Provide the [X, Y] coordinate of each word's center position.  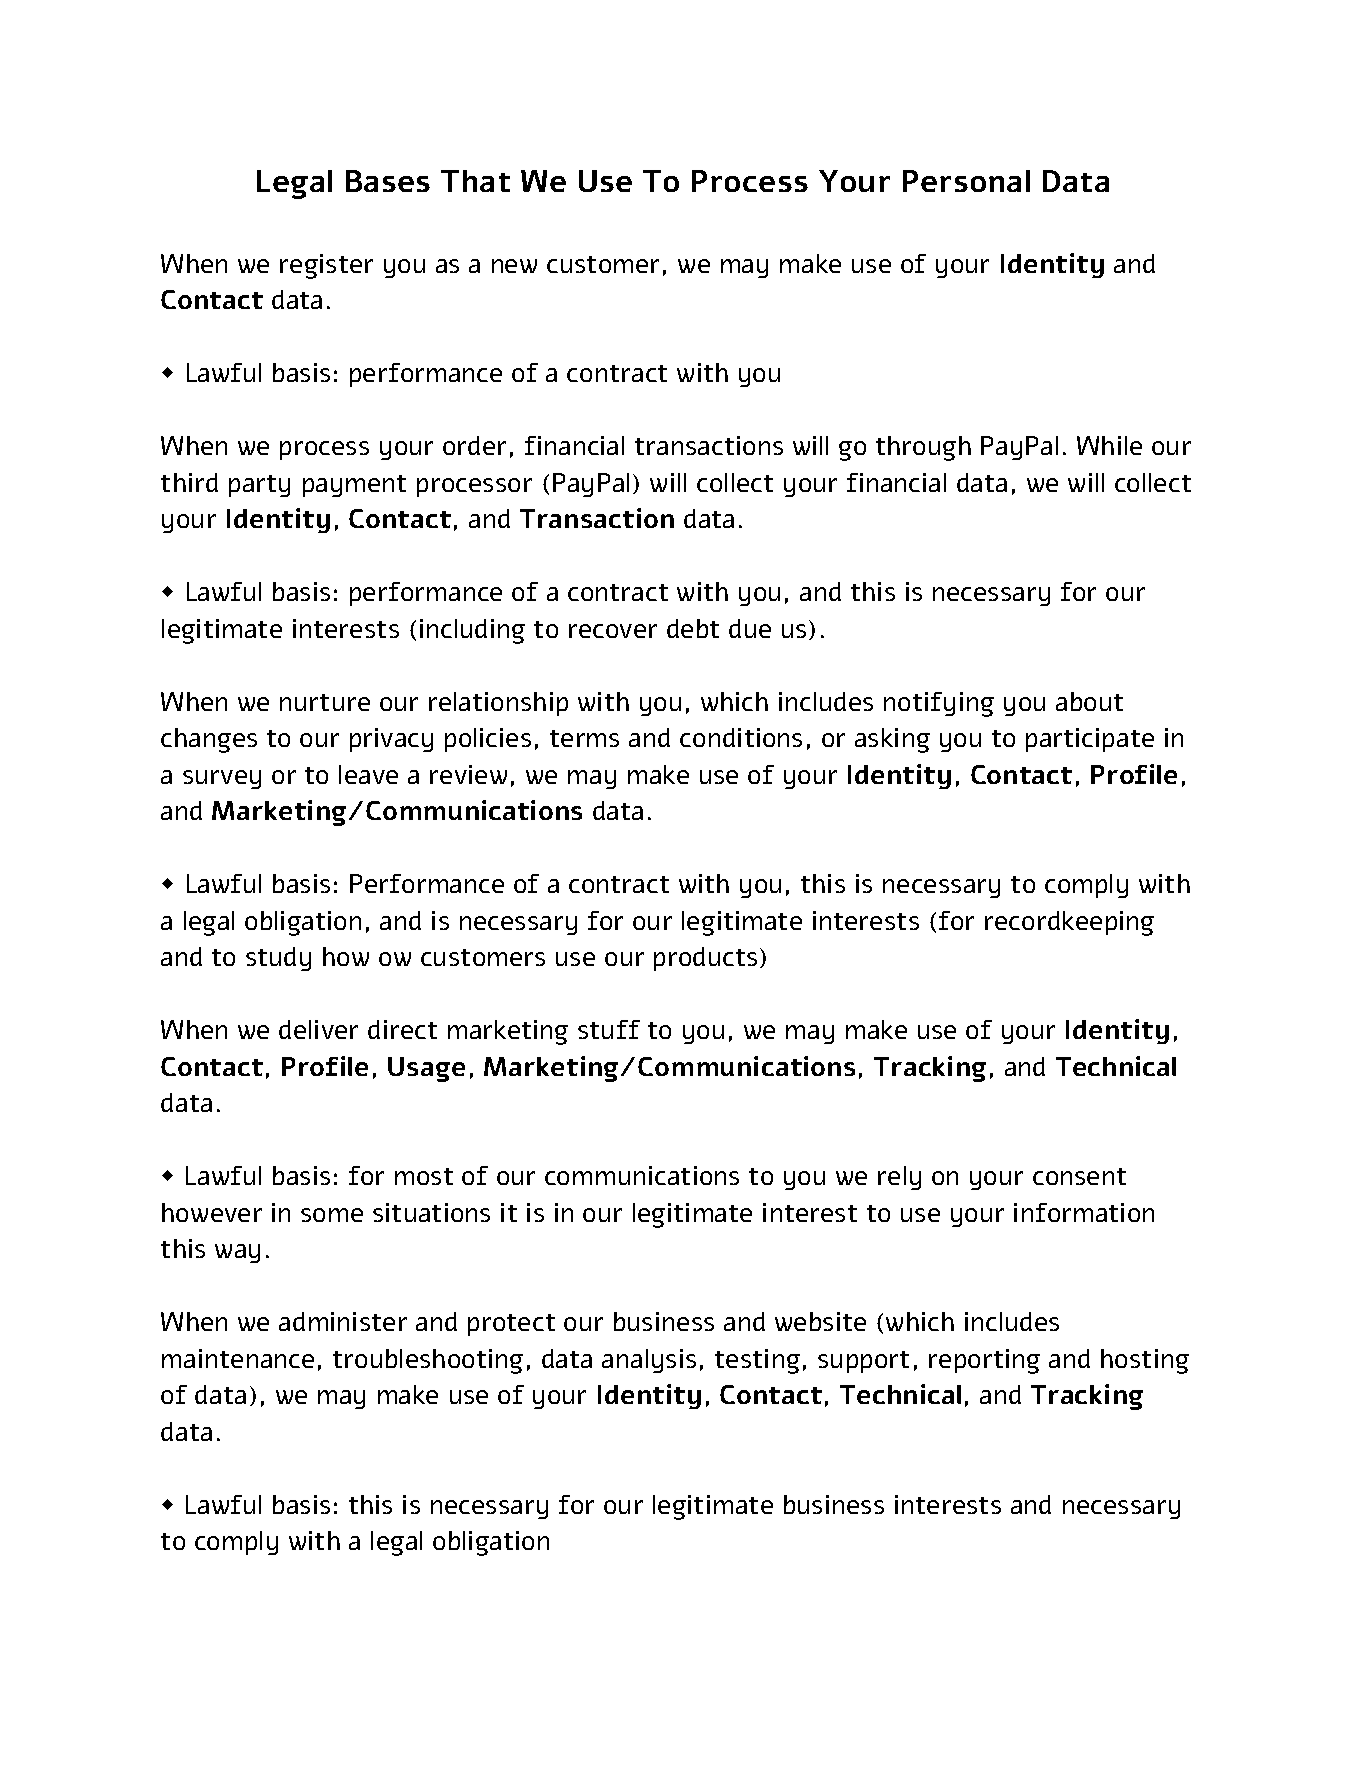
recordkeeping [1069, 923]
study [278, 959]
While [1109, 445]
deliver [318, 1029]
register [326, 266]
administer [343, 1321]
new [514, 266]
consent [1079, 1176]
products [705, 959]
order [474, 445]
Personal [966, 181]
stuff [609, 1029]
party [259, 486]
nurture [325, 702]
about [1089, 701]
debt [693, 628]
